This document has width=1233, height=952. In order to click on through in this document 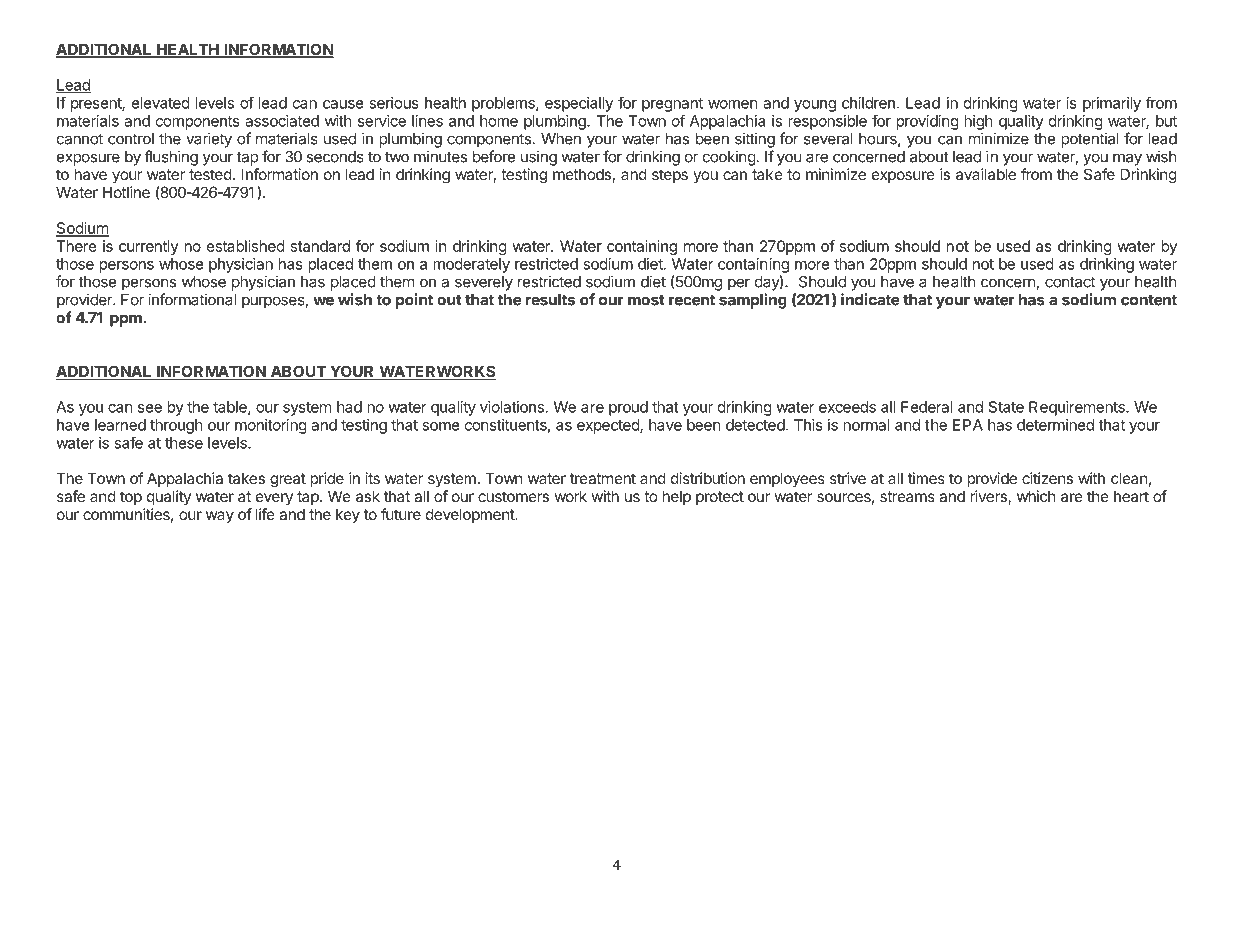, I will do `click(176, 426)`.
